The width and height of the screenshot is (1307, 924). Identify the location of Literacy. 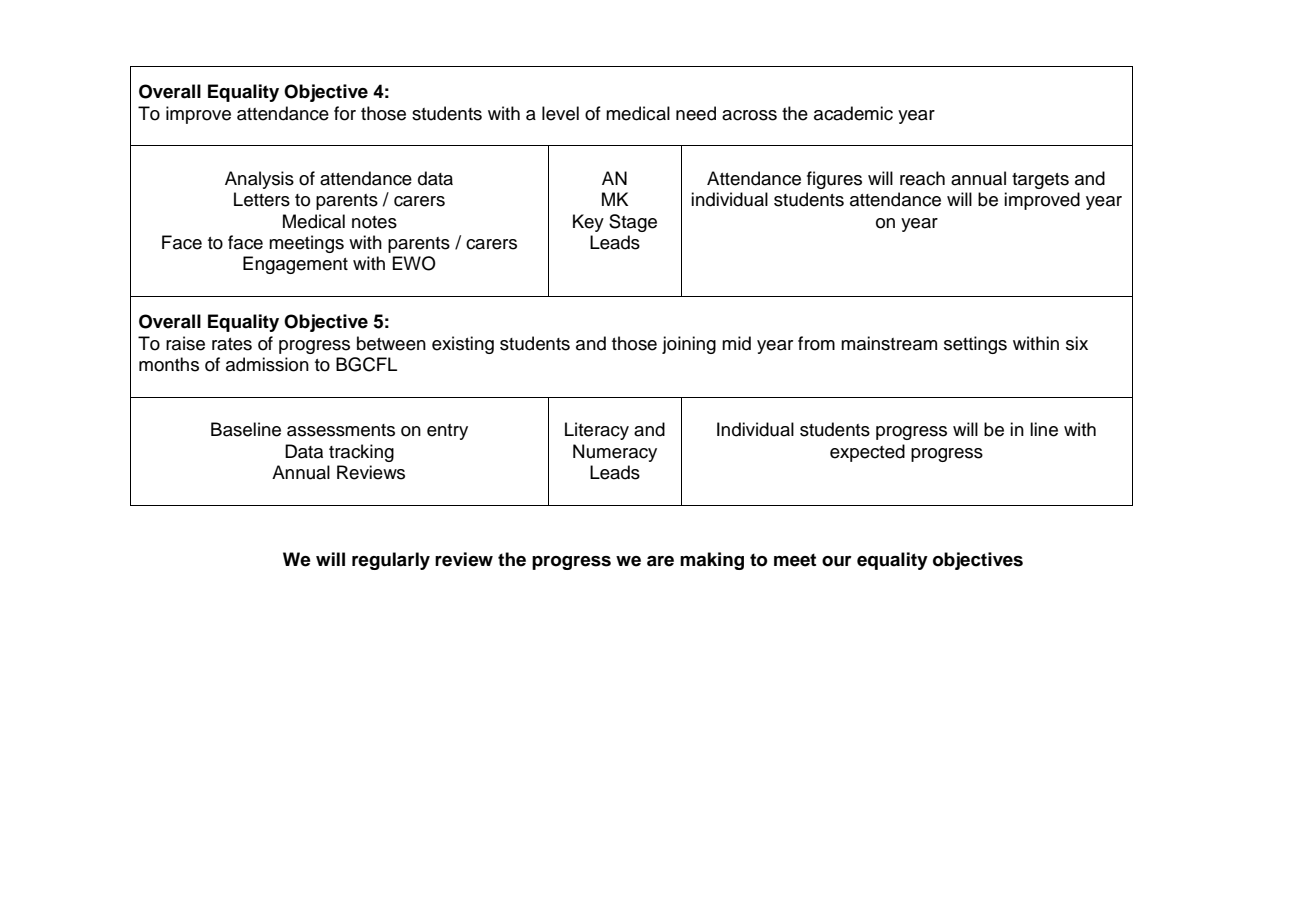
(597, 431).
